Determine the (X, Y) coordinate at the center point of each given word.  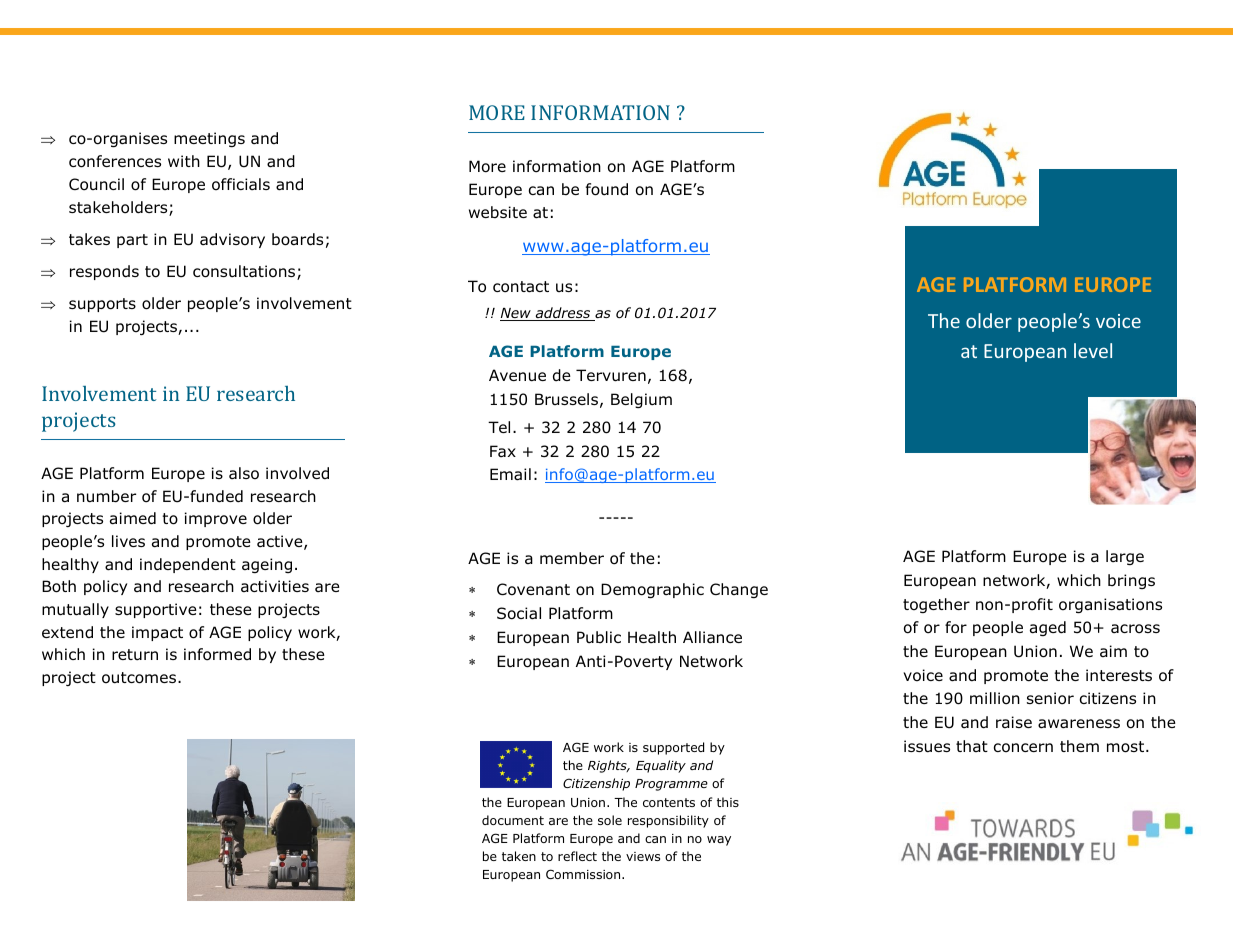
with (184, 161)
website (498, 212)
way (719, 841)
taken (519, 856)
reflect (577, 856)
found (607, 189)
